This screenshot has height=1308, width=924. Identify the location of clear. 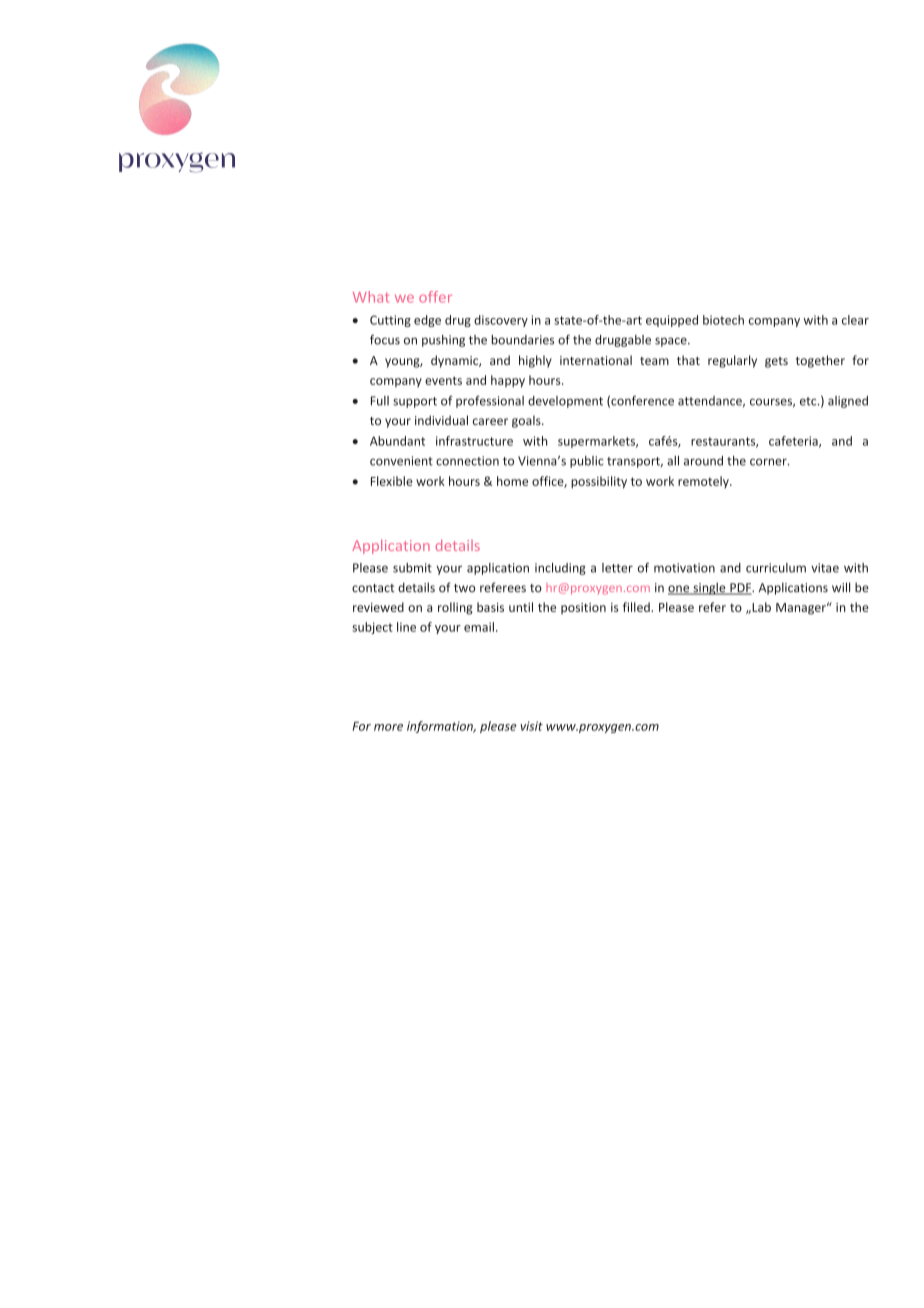
(855, 320).
